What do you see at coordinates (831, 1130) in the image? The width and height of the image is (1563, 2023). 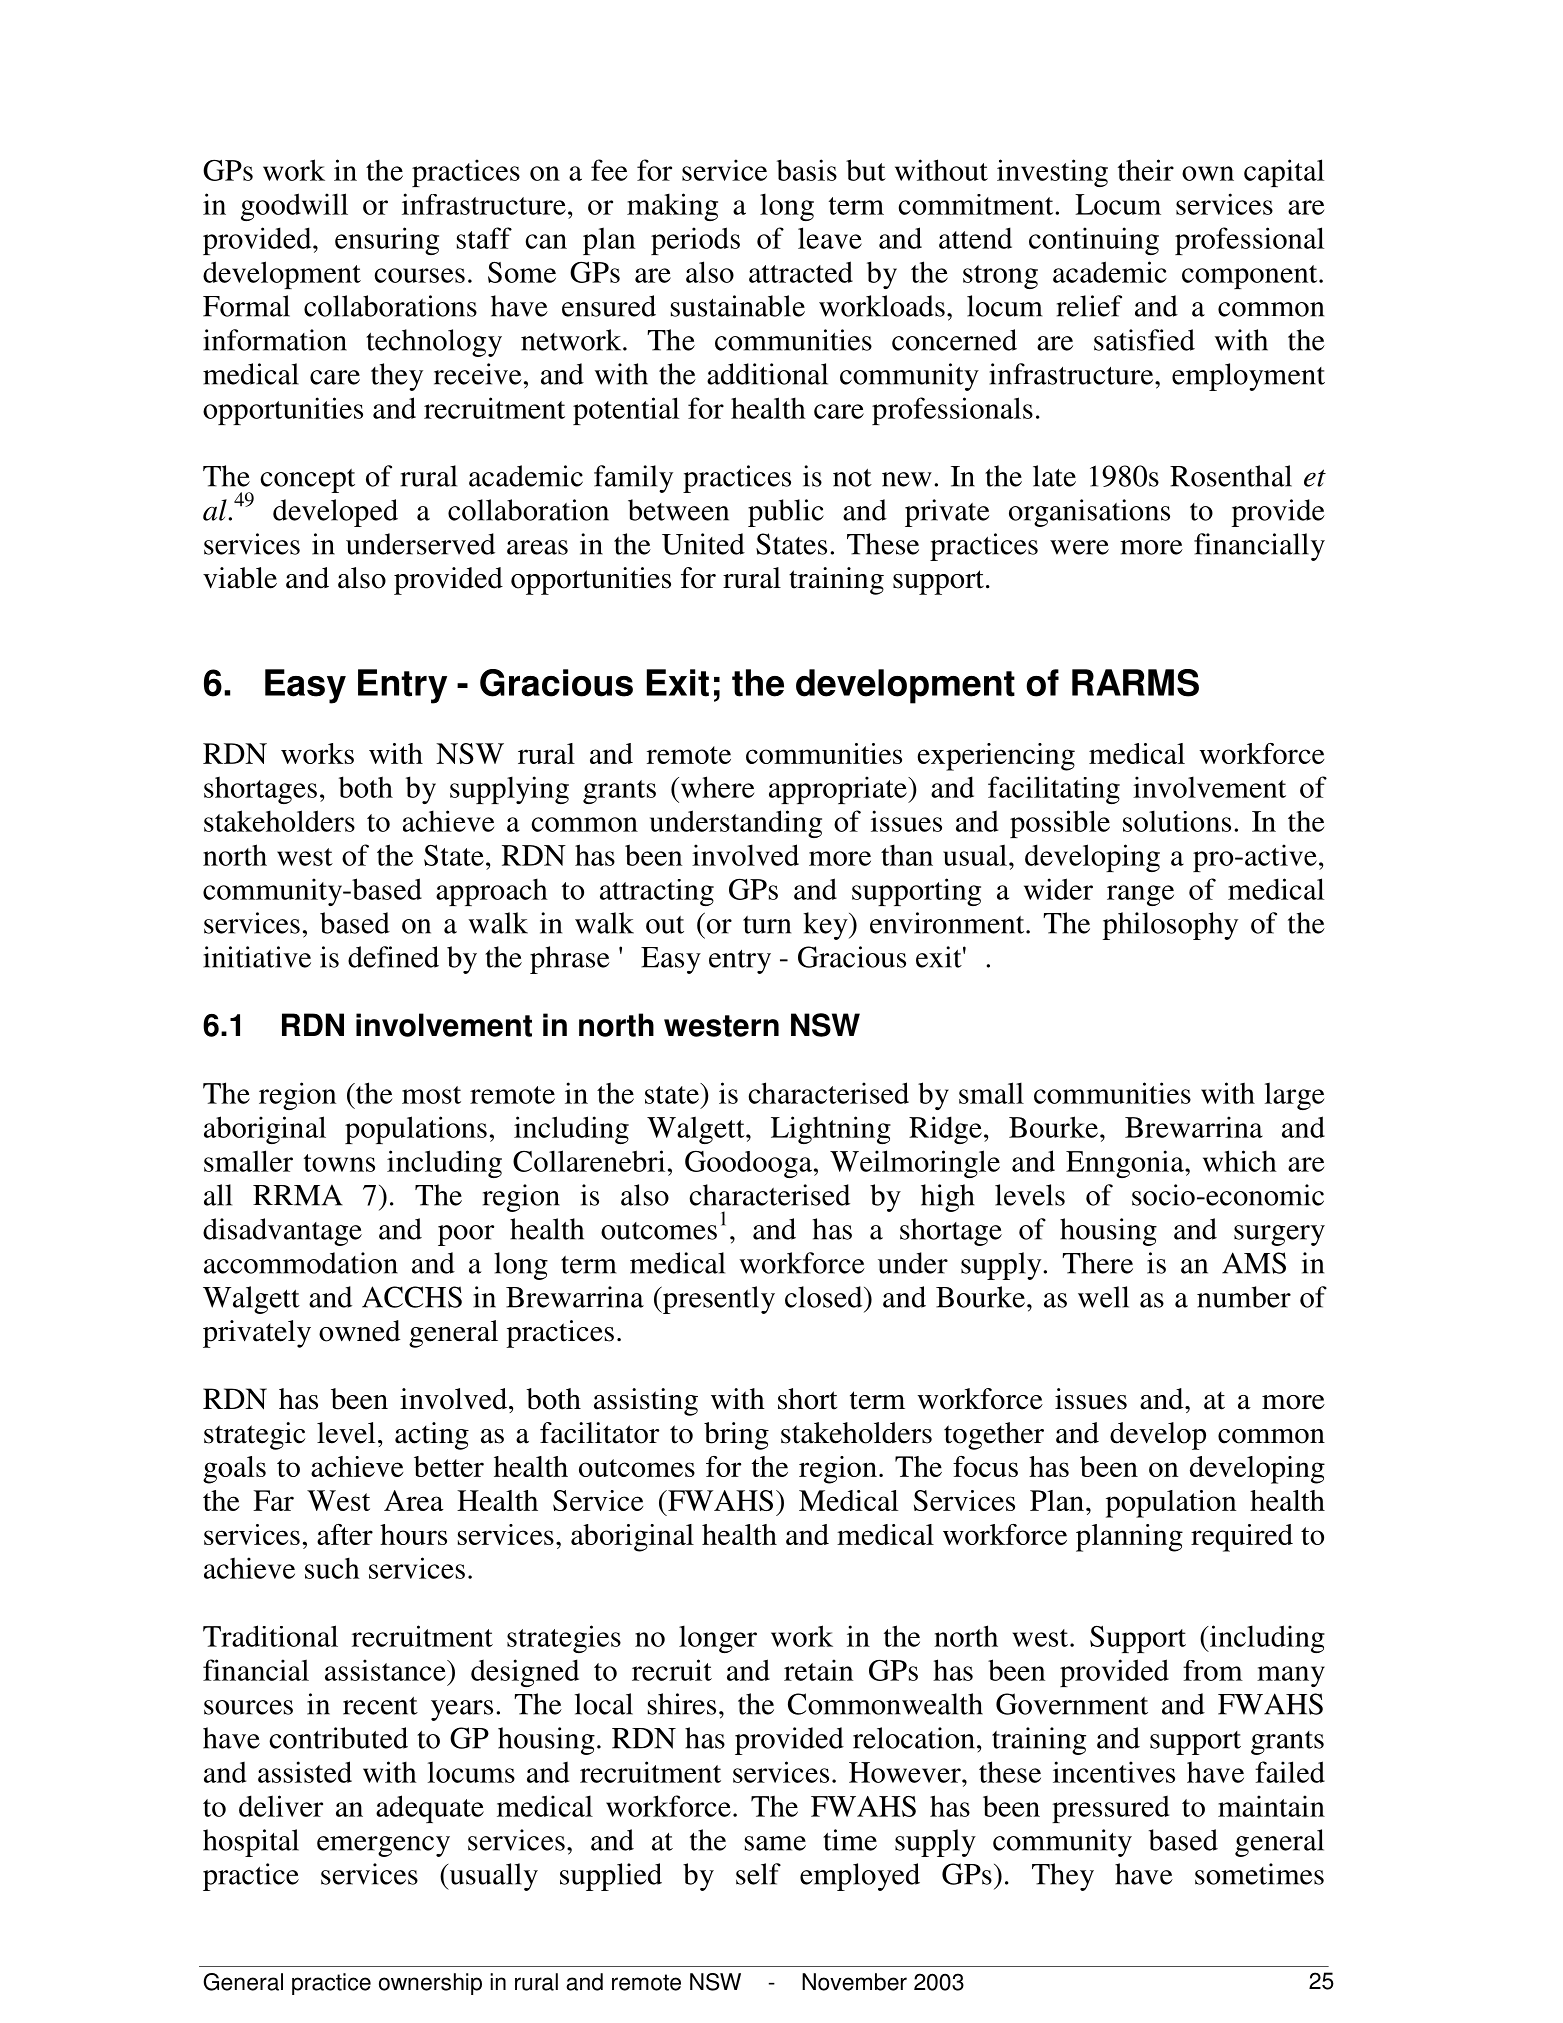 I see `Lightning` at bounding box center [831, 1130].
